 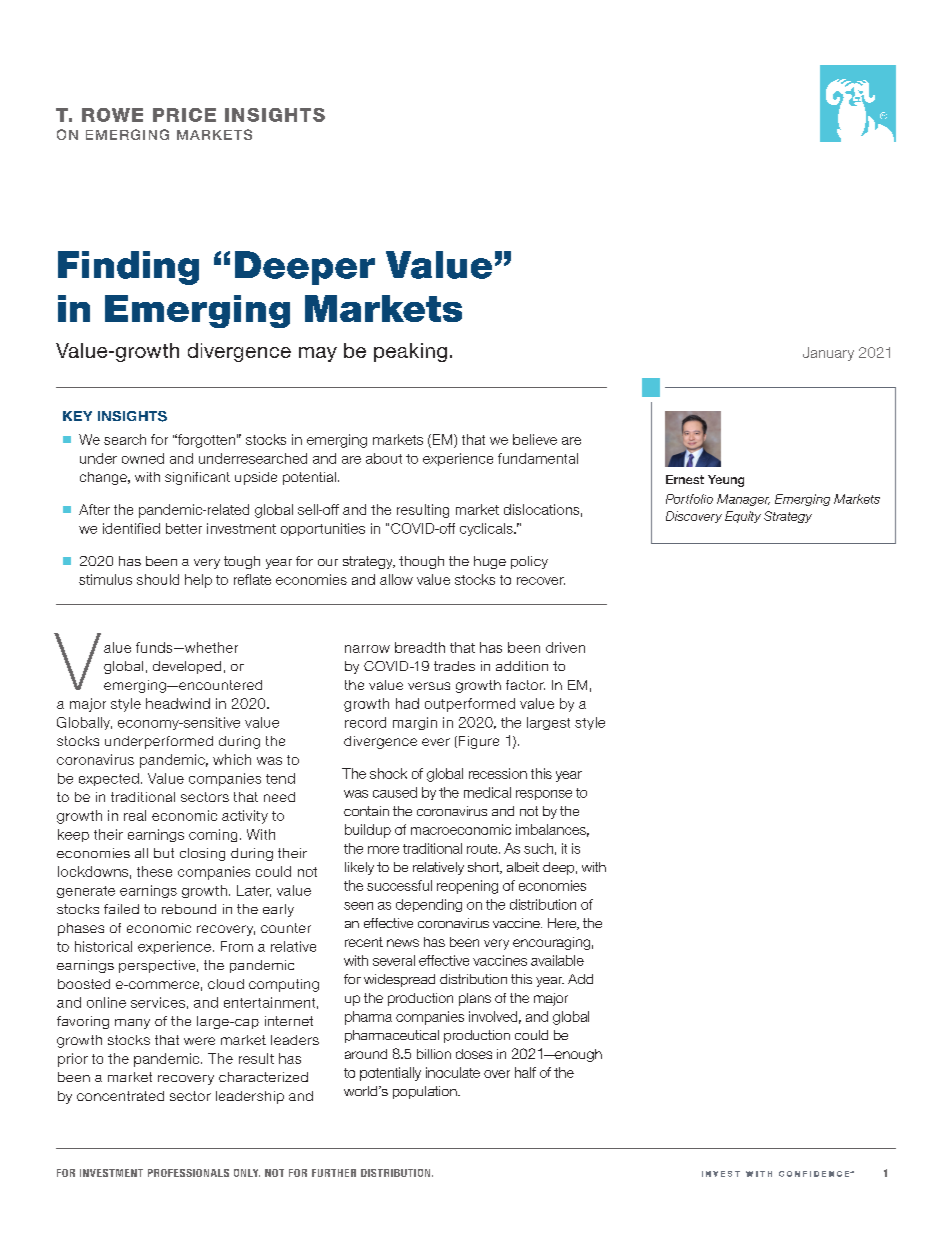 I want to click on PRICE, so click(x=184, y=115).
